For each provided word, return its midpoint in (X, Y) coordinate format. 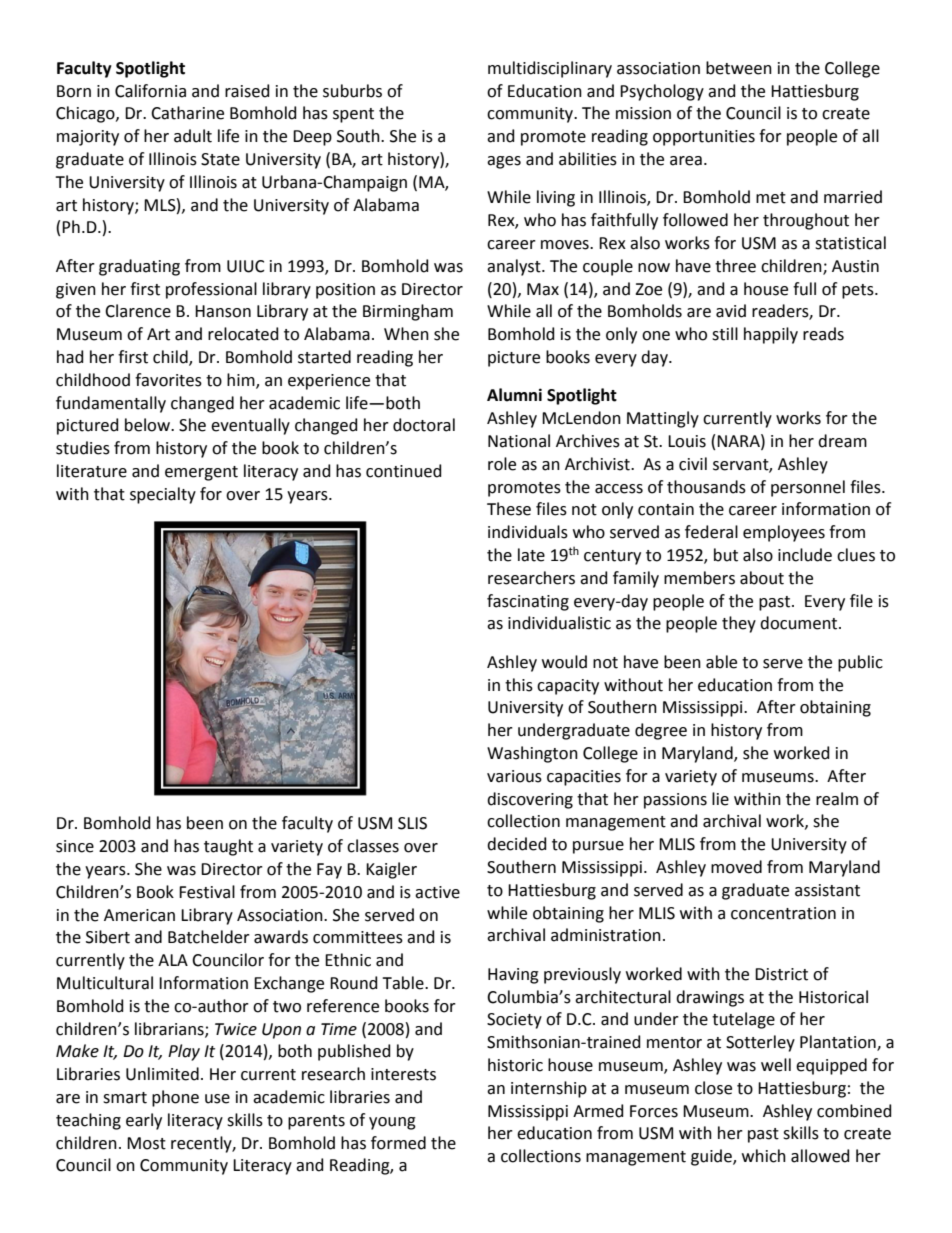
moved (736, 867)
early (144, 1121)
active (437, 892)
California (150, 91)
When (406, 334)
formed (398, 1143)
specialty (163, 495)
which (764, 1156)
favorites (168, 380)
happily (771, 335)
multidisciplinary (550, 69)
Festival (207, 892)
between (739, 68)
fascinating (528, 602)
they (739, 624)
